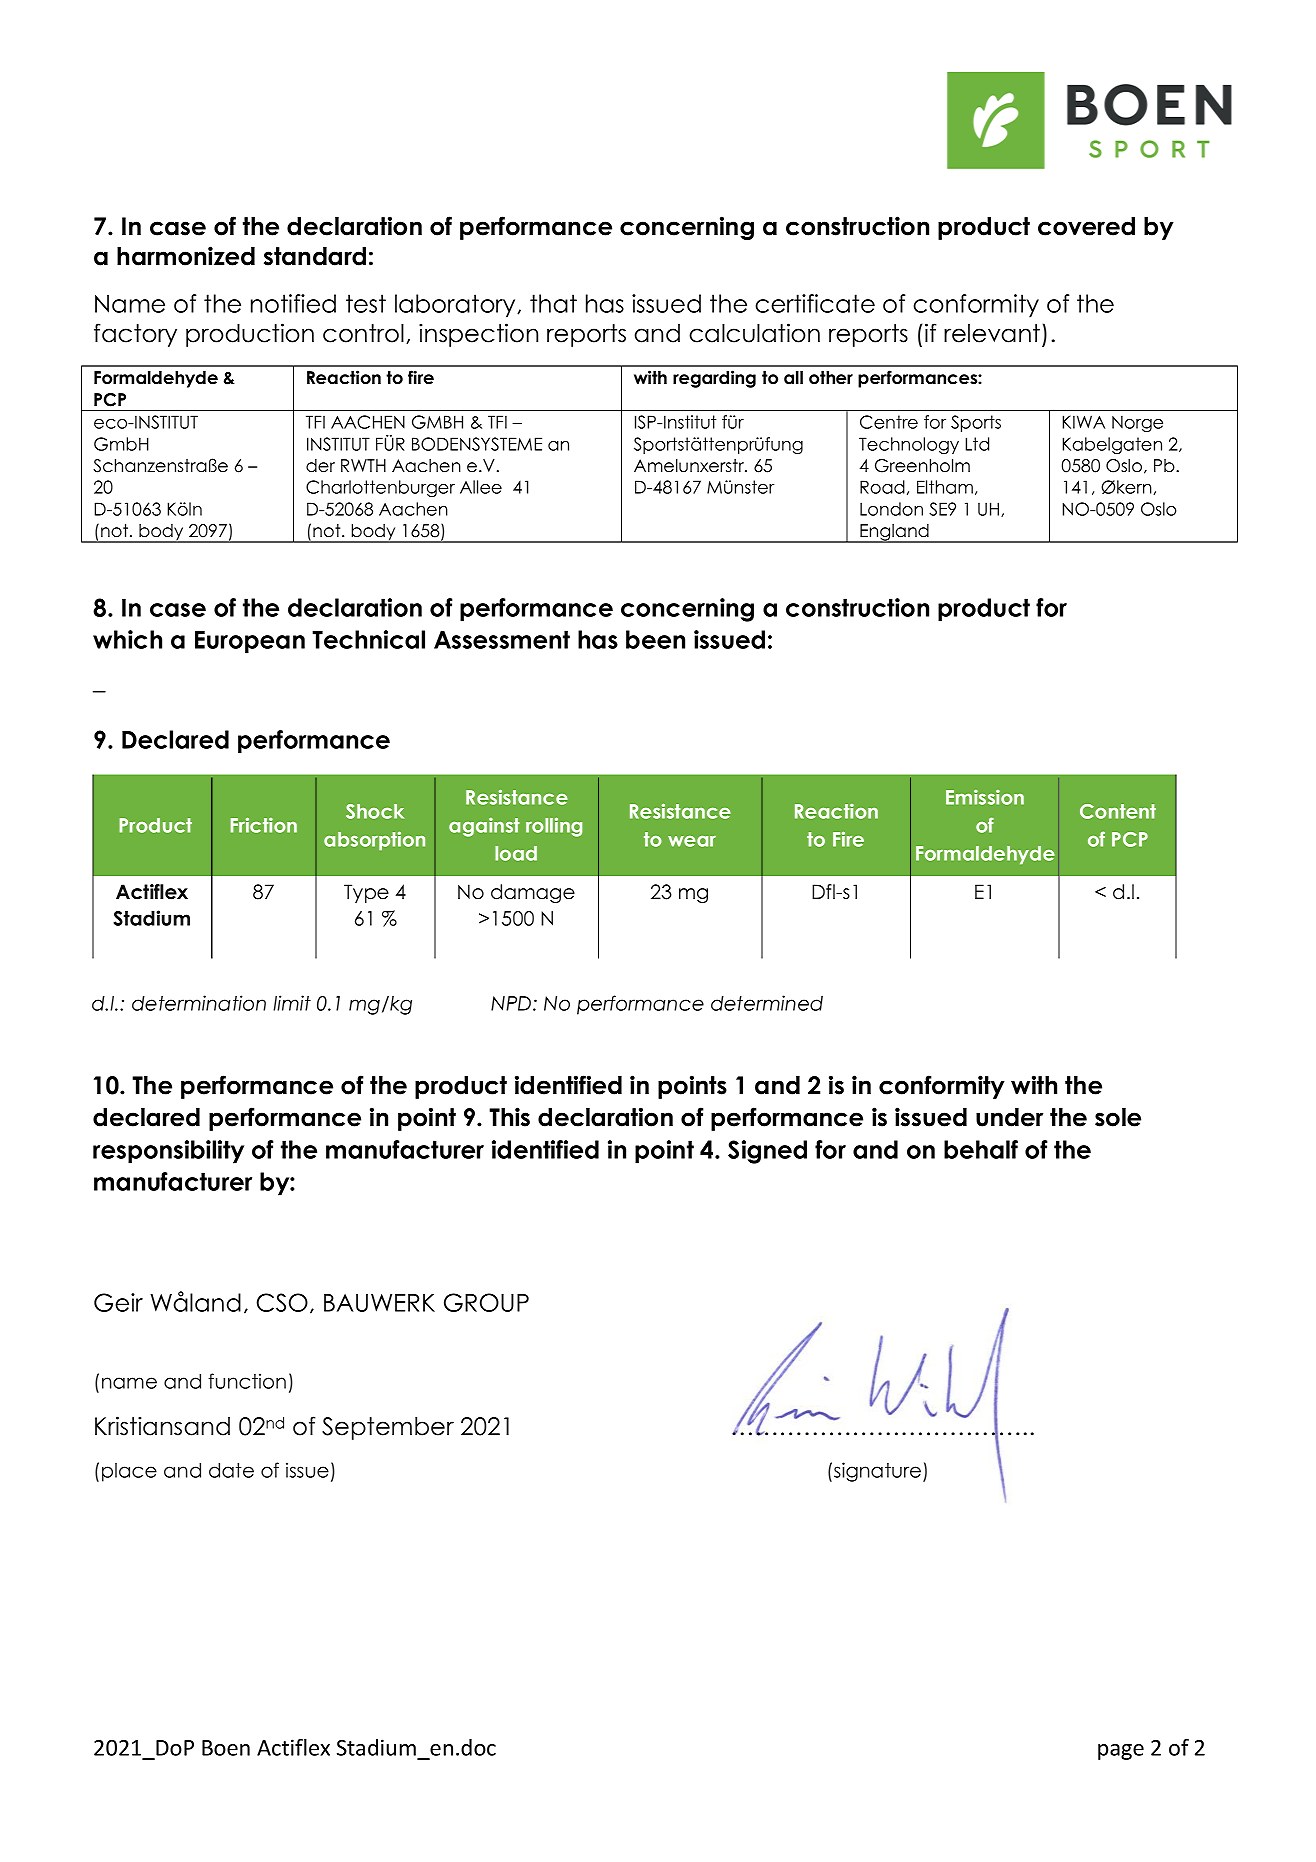 The height and width of the image is (1862, 1316). I want to click on determination, so click(199, 1003).
